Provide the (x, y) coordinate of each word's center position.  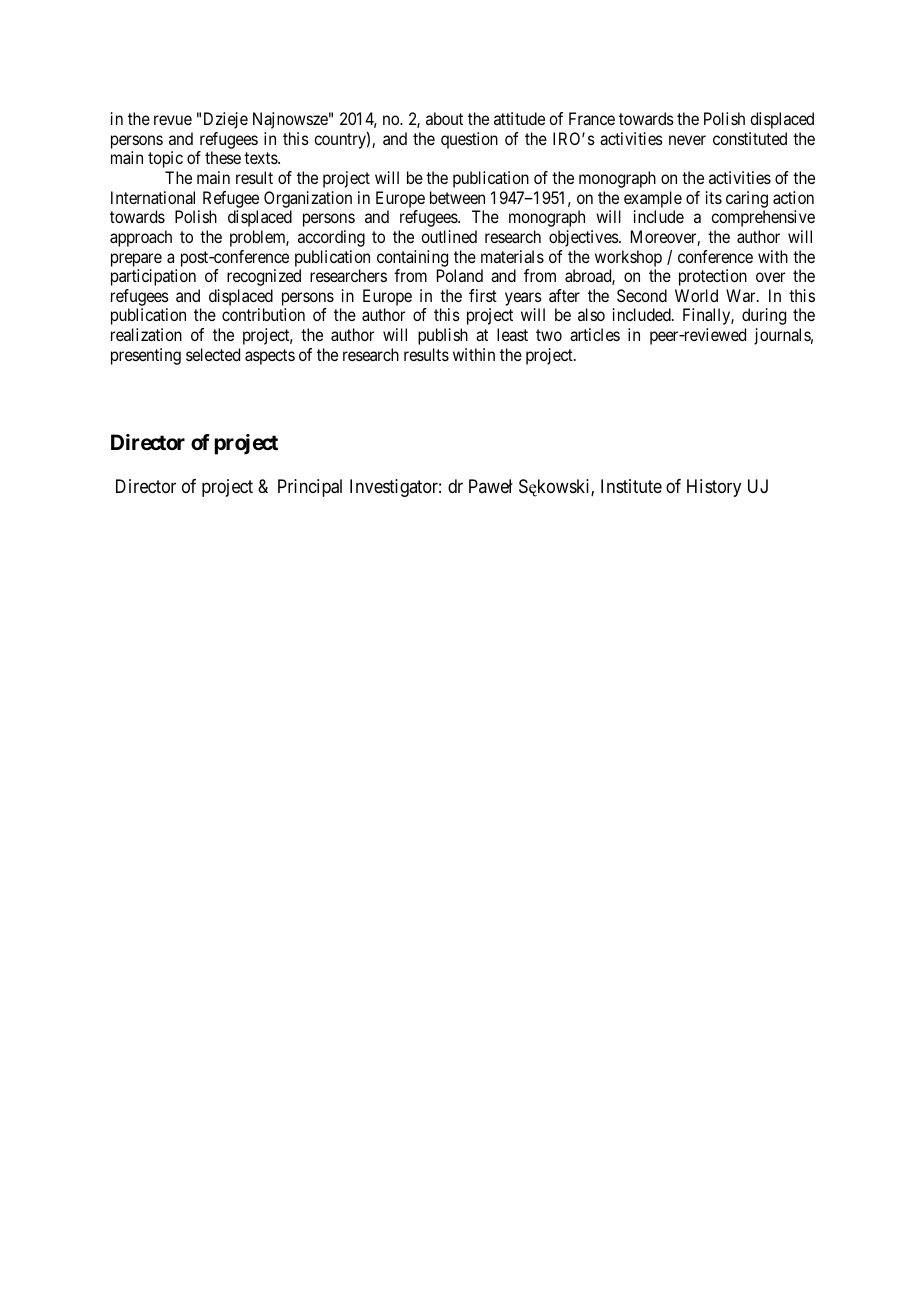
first (483, 295)
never (687, 140)
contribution (263, 314)
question (469, 140)
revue (173, 120)
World (696, 295)
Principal (310, 488)
